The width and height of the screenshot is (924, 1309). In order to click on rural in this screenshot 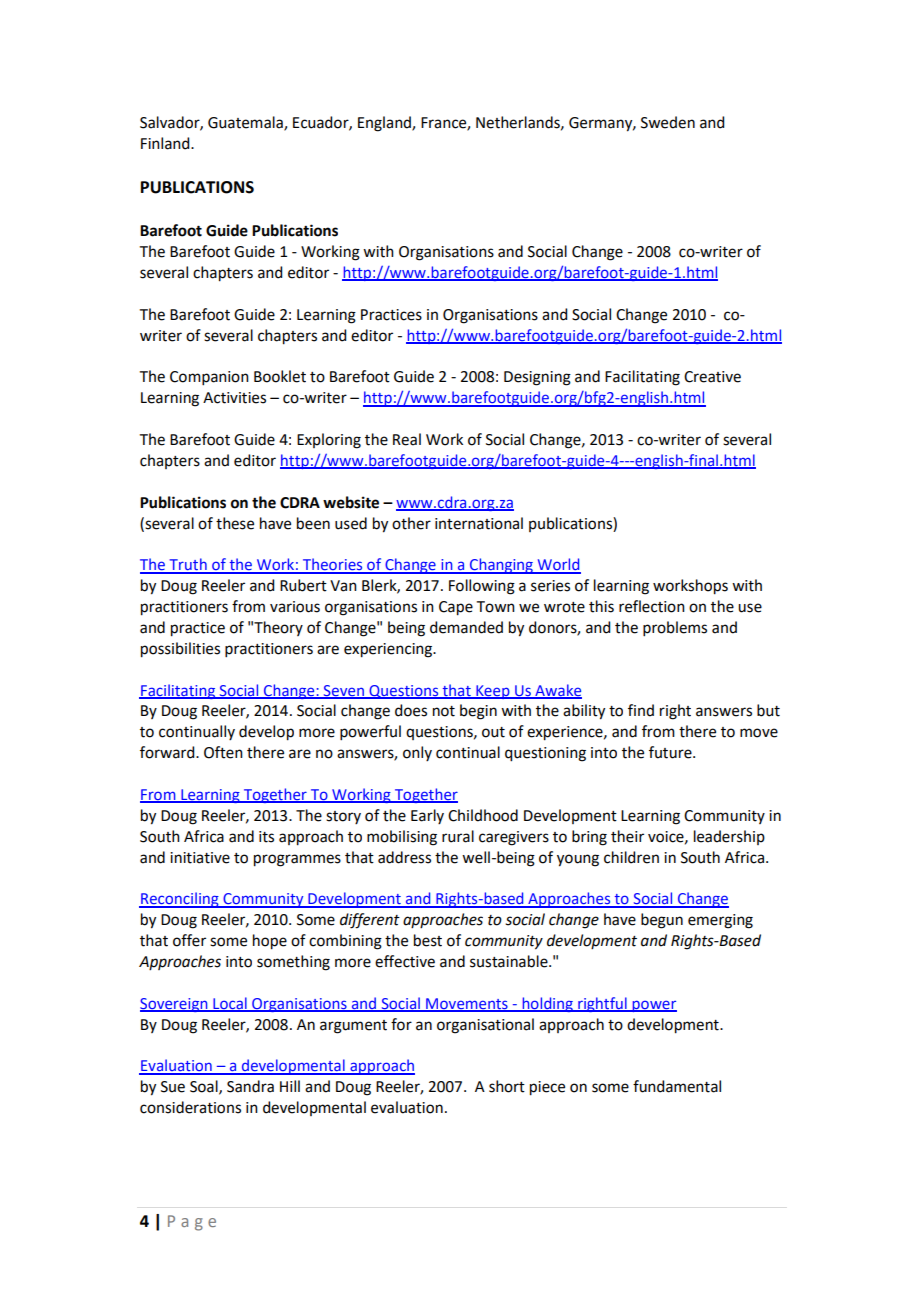, I will do `click(458, 836)`.
